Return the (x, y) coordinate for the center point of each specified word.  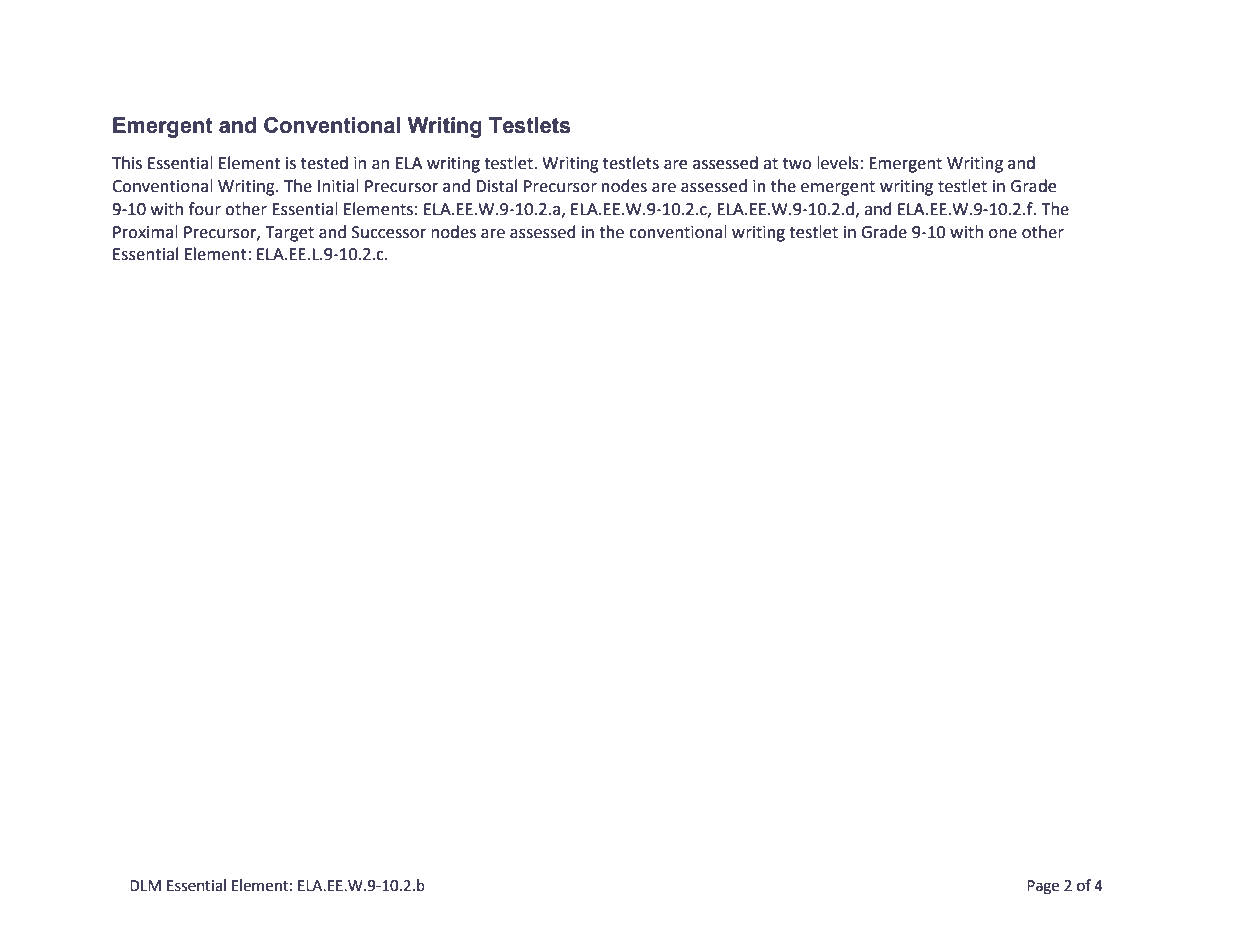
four (205, 209)
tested (324, 163)
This (127, 163)
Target (289, 234)
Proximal (145, 232)
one (1003, 234)
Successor (389, 232)
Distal (496, 186)
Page (1043, 887)
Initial (338, 186)
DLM (145, 885)
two (797, 164)
